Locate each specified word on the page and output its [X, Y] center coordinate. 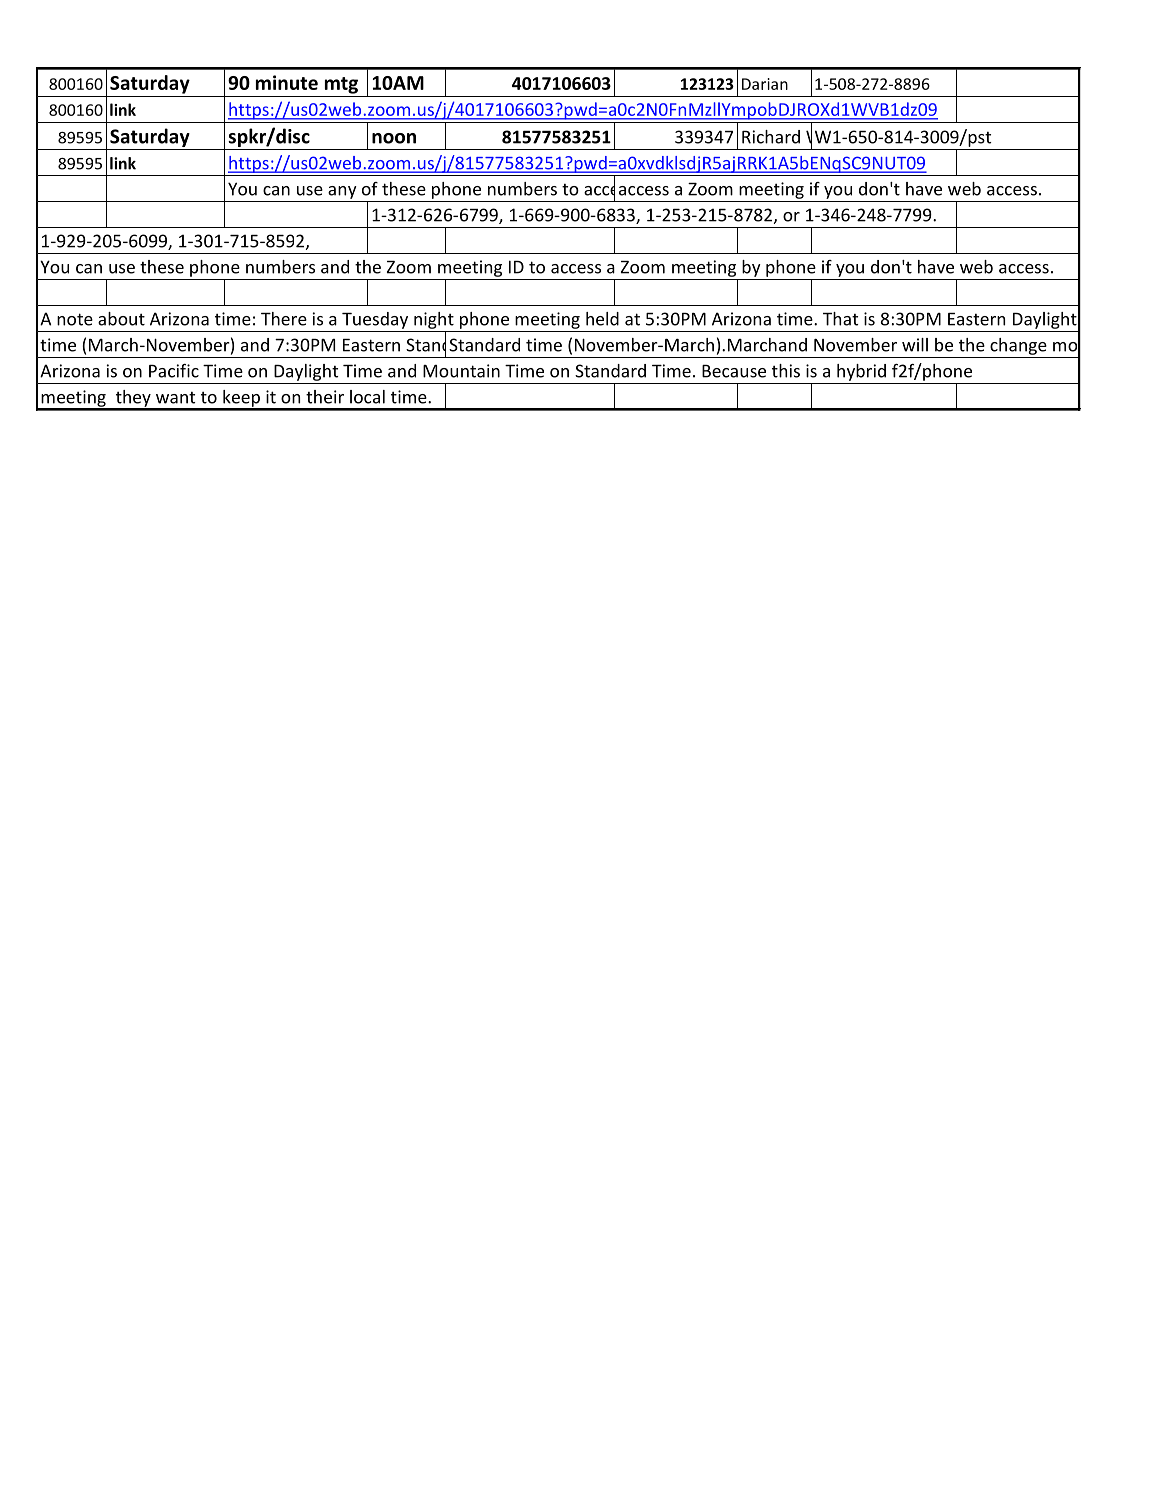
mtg [341, 85]
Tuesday [375, 320]
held [602, 319]
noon [394, 138]
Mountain [461, 371]
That [840, 319]
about [121, 319]
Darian [765, 84]
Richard [771, 137]
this [786, 371]
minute [287, 82]
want [175, 398]
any [342, 192]
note [75, 319]
